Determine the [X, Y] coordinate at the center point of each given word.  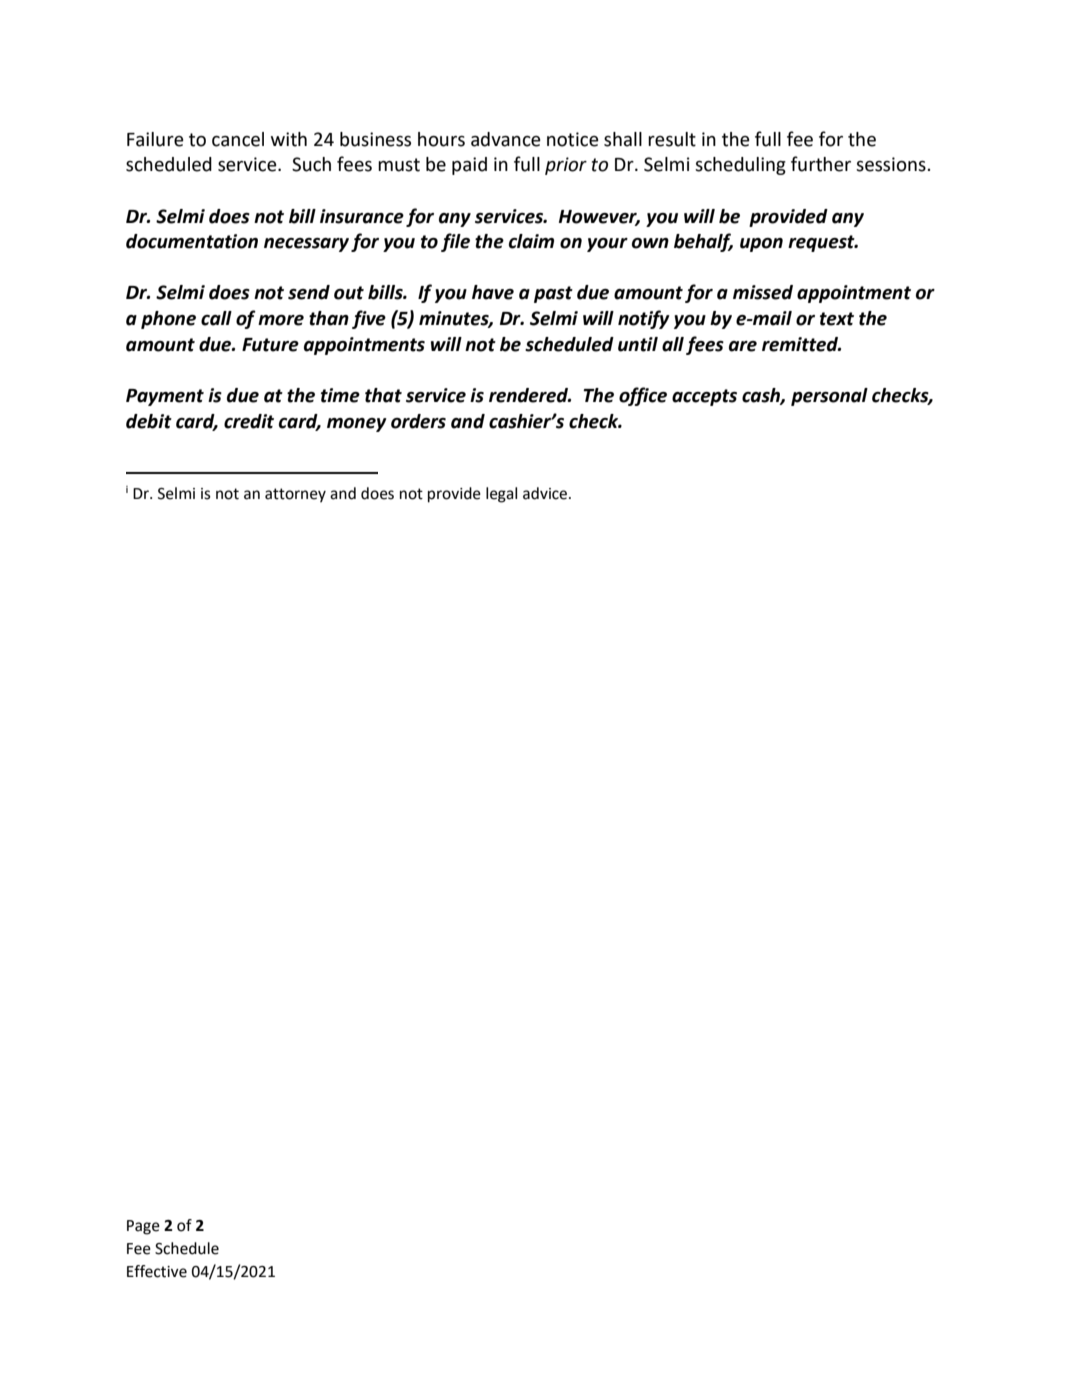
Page [143, 1227]
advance [506, 139]
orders [418, 421]
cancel [238, 139]
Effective [157, 1271]
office [643, 396]
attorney [295, 495]
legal [501, 495]
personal [829, 397]
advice [546, 493]
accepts [704, 397]
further [821, 164]
